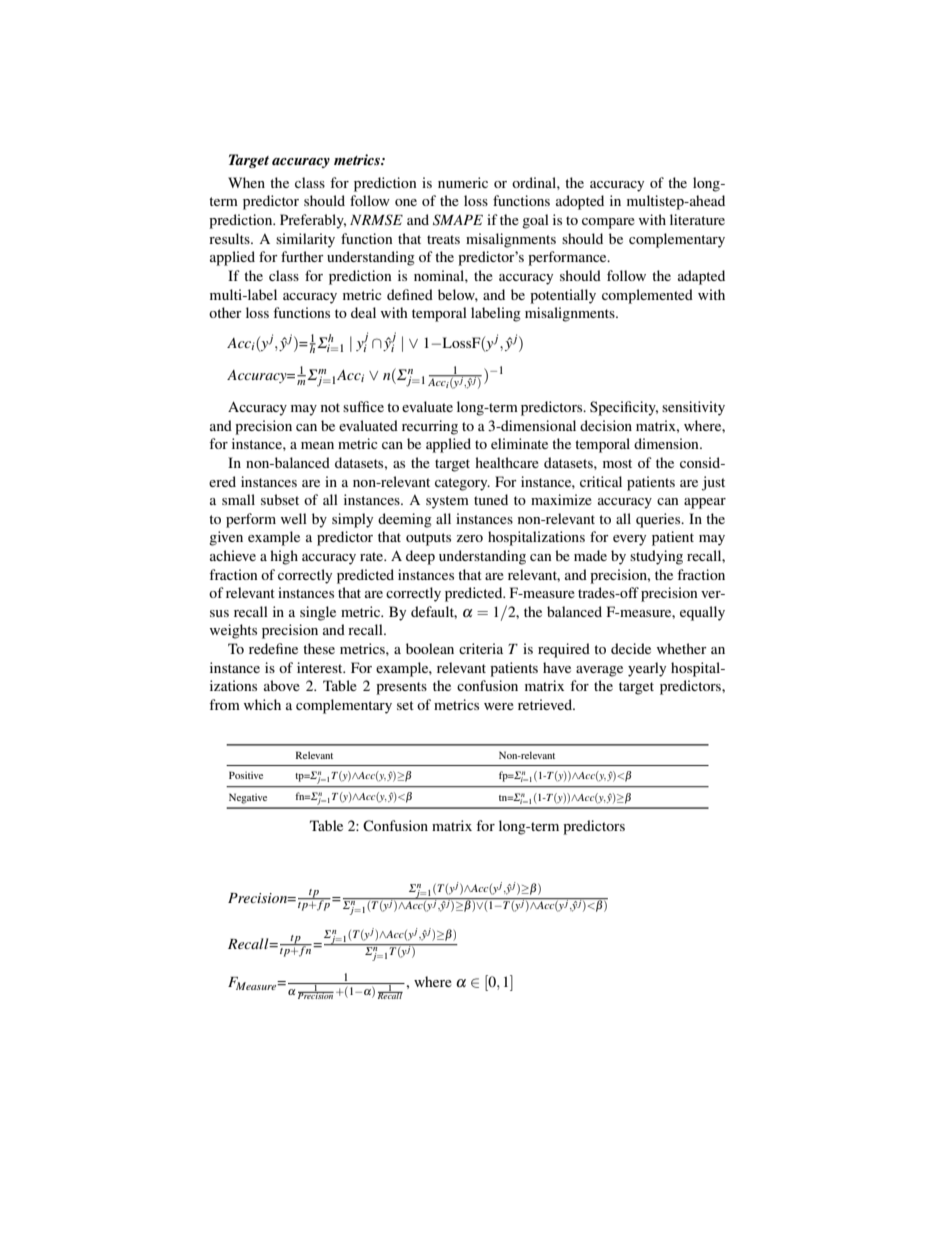 The height and width of the page is (1233, 952). I want to click on Positive, so click(246, 775).
